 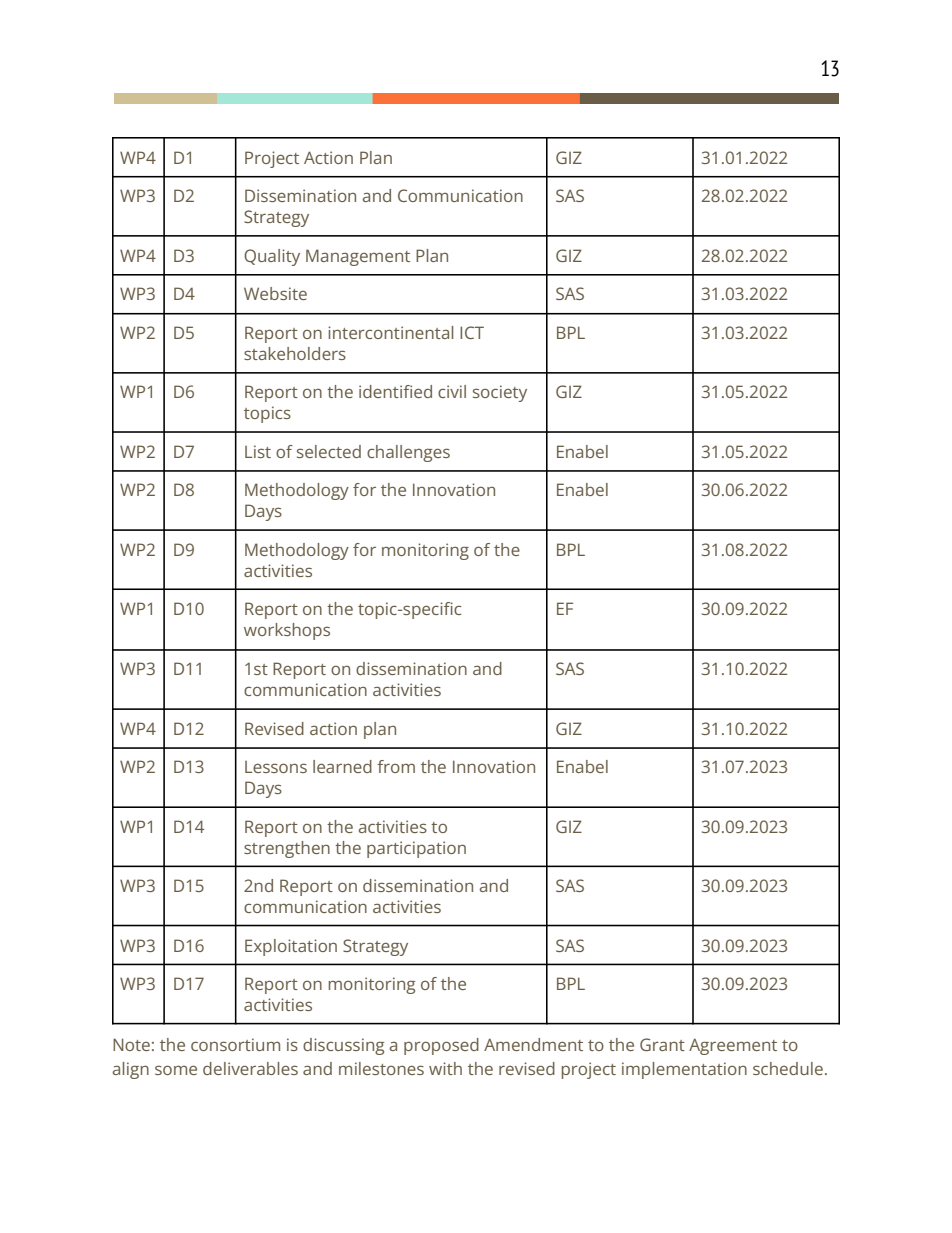 I want to click on consortium, so click(x=235, y=1044).
